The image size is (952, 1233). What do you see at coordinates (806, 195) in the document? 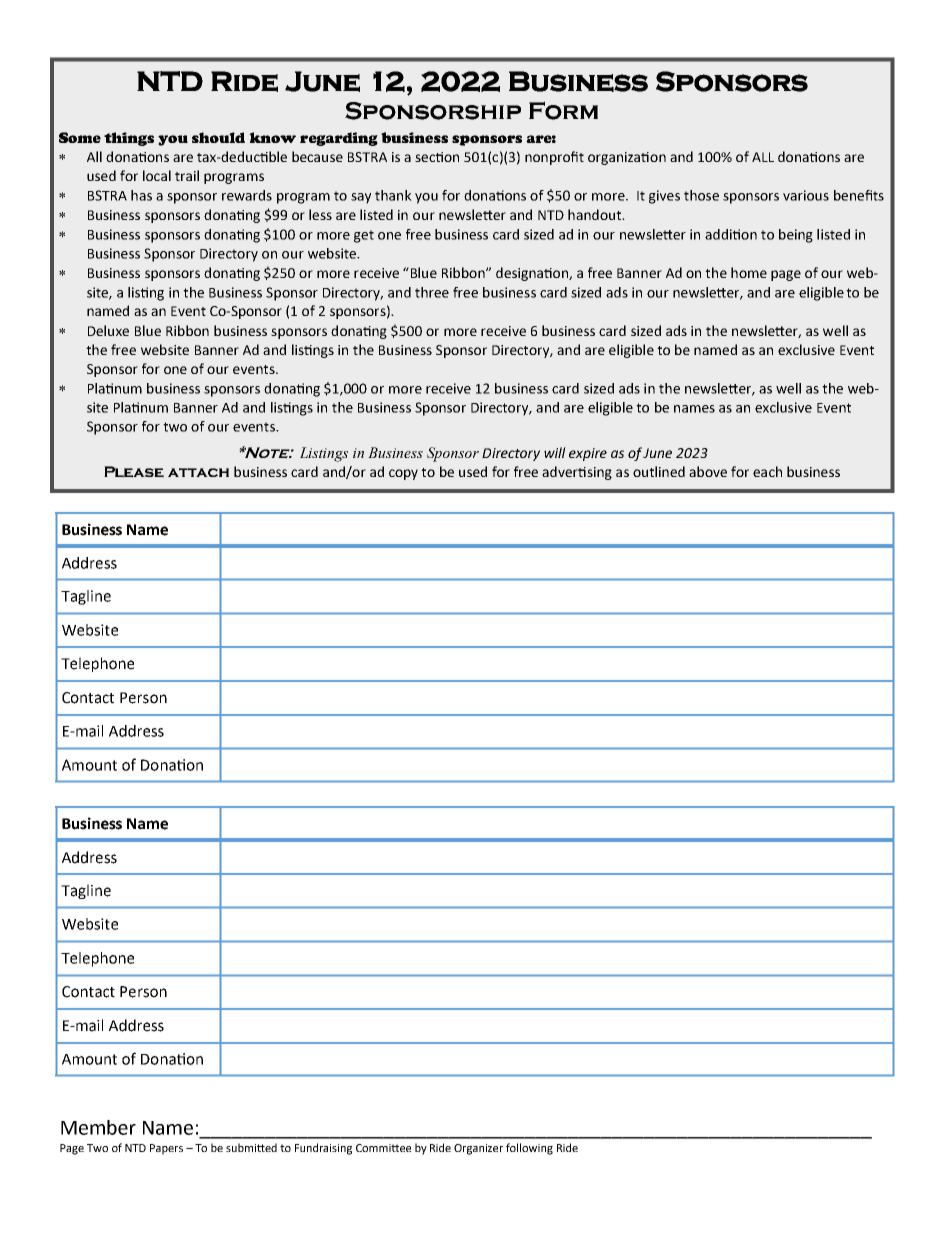
I see `various` at bounding box center [806, 195].
